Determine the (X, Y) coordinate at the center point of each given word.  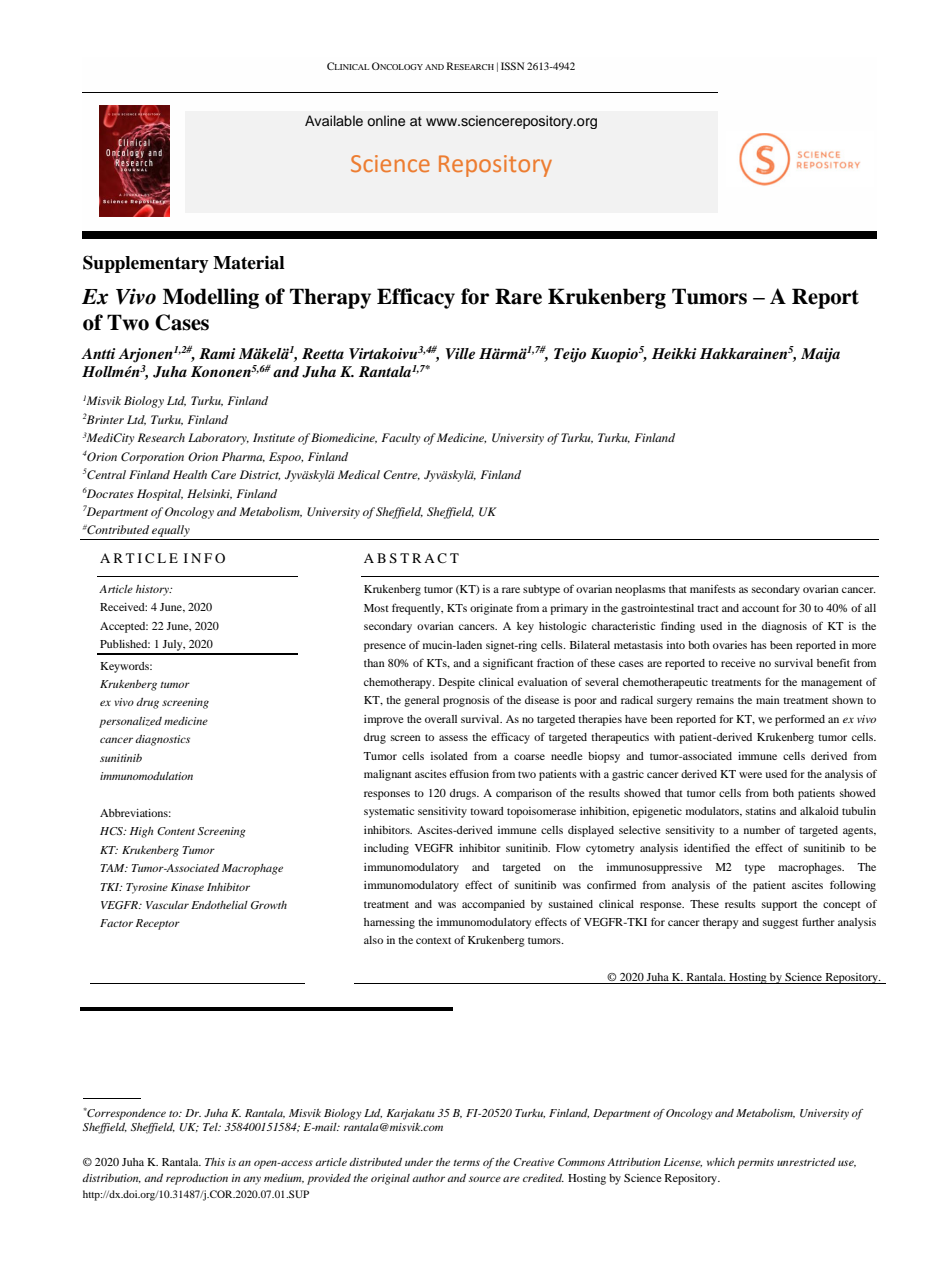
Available (334, 121)
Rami (217, 353)
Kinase (187, 887)
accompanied (493, 905)
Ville (460, 353)
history (154, 590)
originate (491, 609)
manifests (713, 588)
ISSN (512, 66)
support (779, 906)
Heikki (674, 353)
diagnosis (784, 627)
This (215, 1162)
